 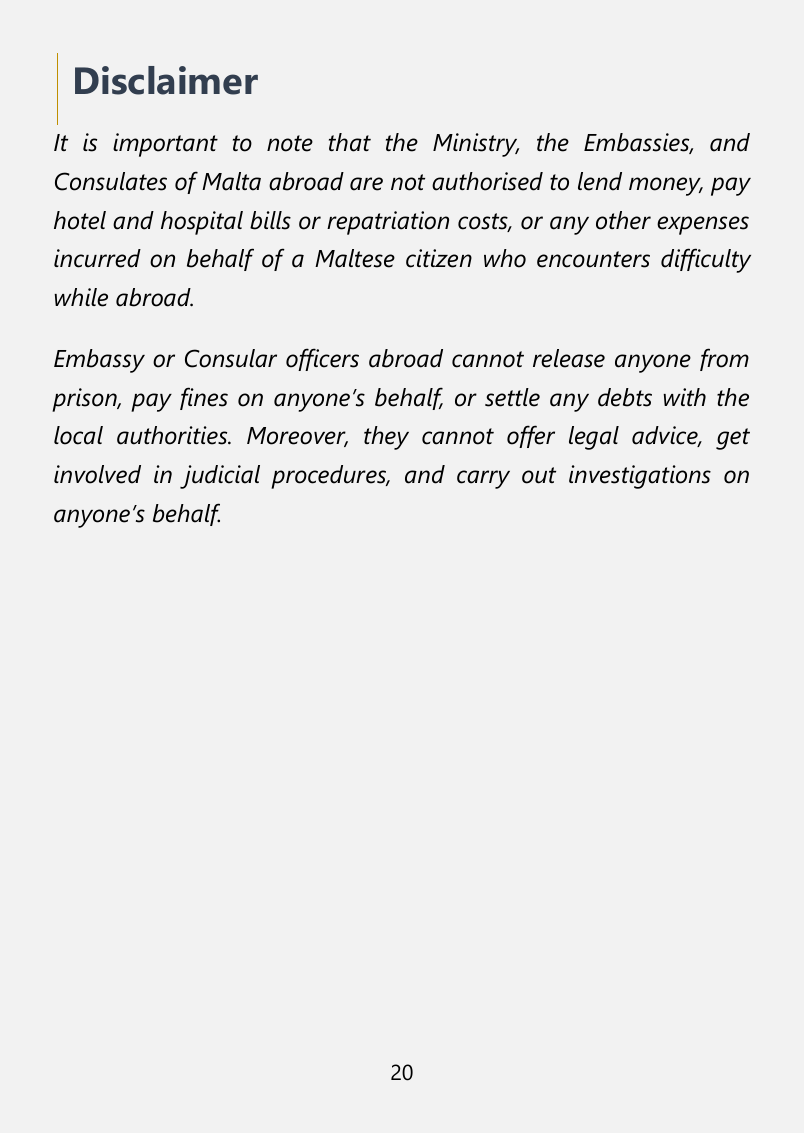 What do you see at coordinates (512, 397) in the page?
I see `settle` at bounding box center [512, 397].
